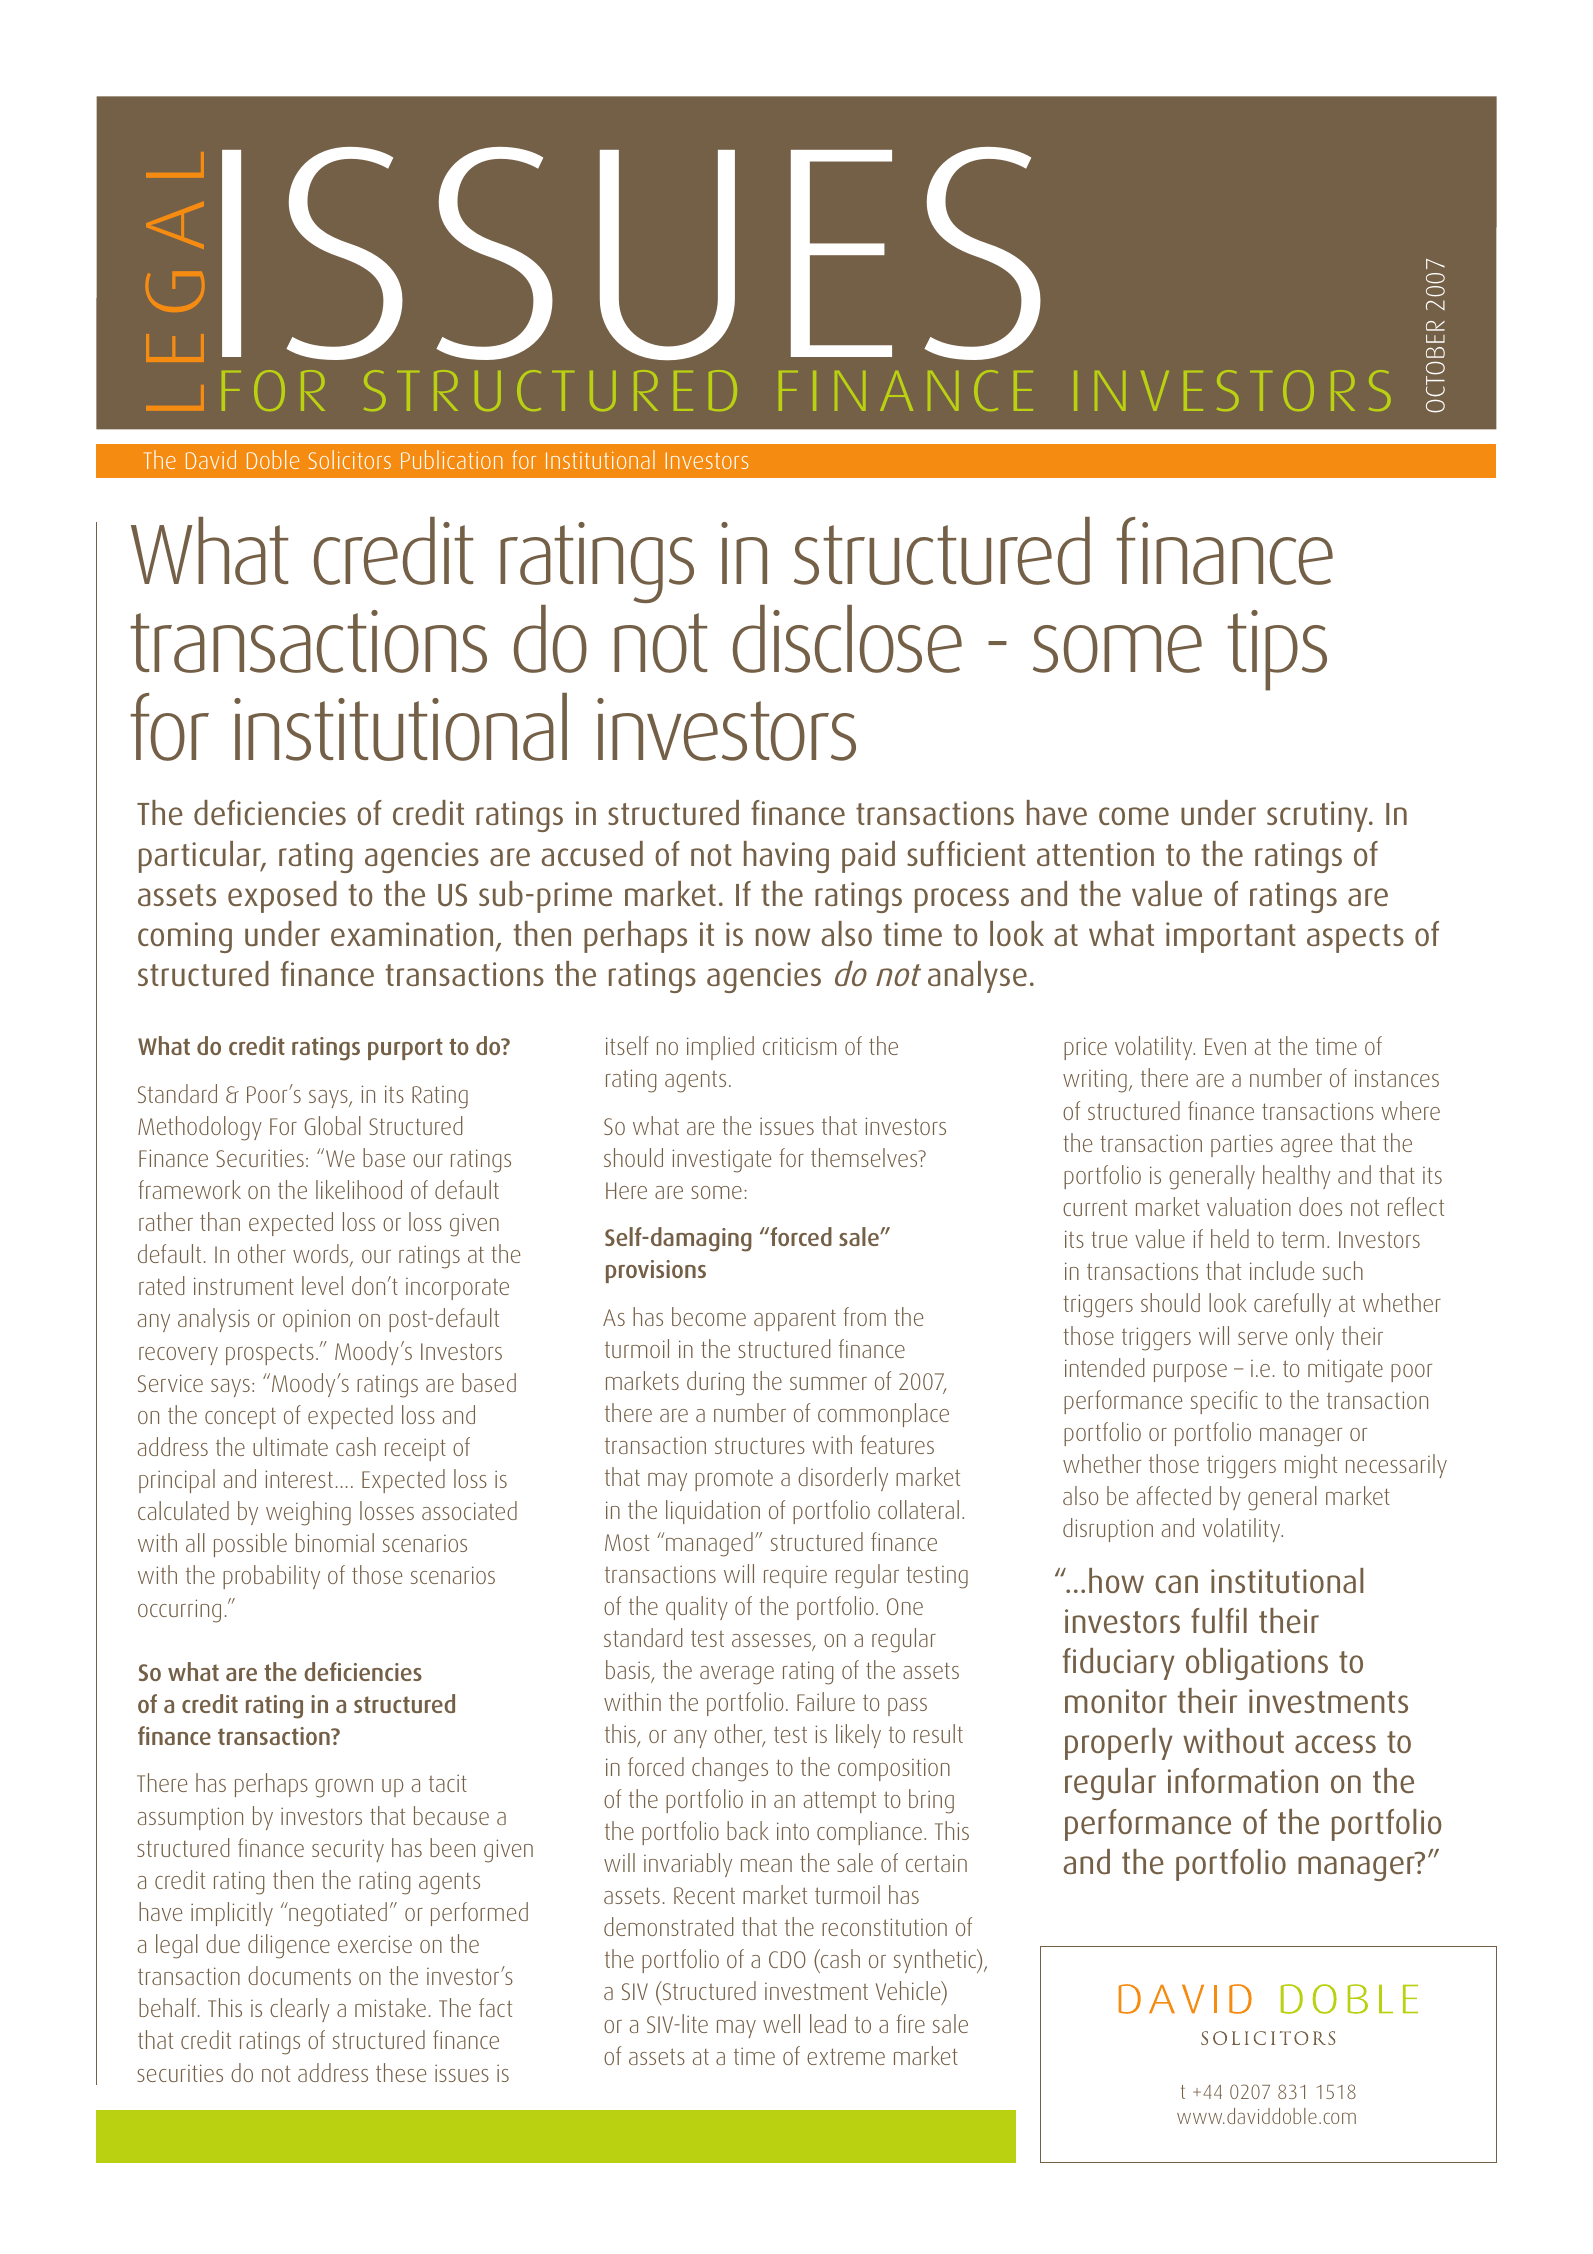 The height and width of the screenshot is (2254, 1593). I want to click on exposed, so click(282, 897).
